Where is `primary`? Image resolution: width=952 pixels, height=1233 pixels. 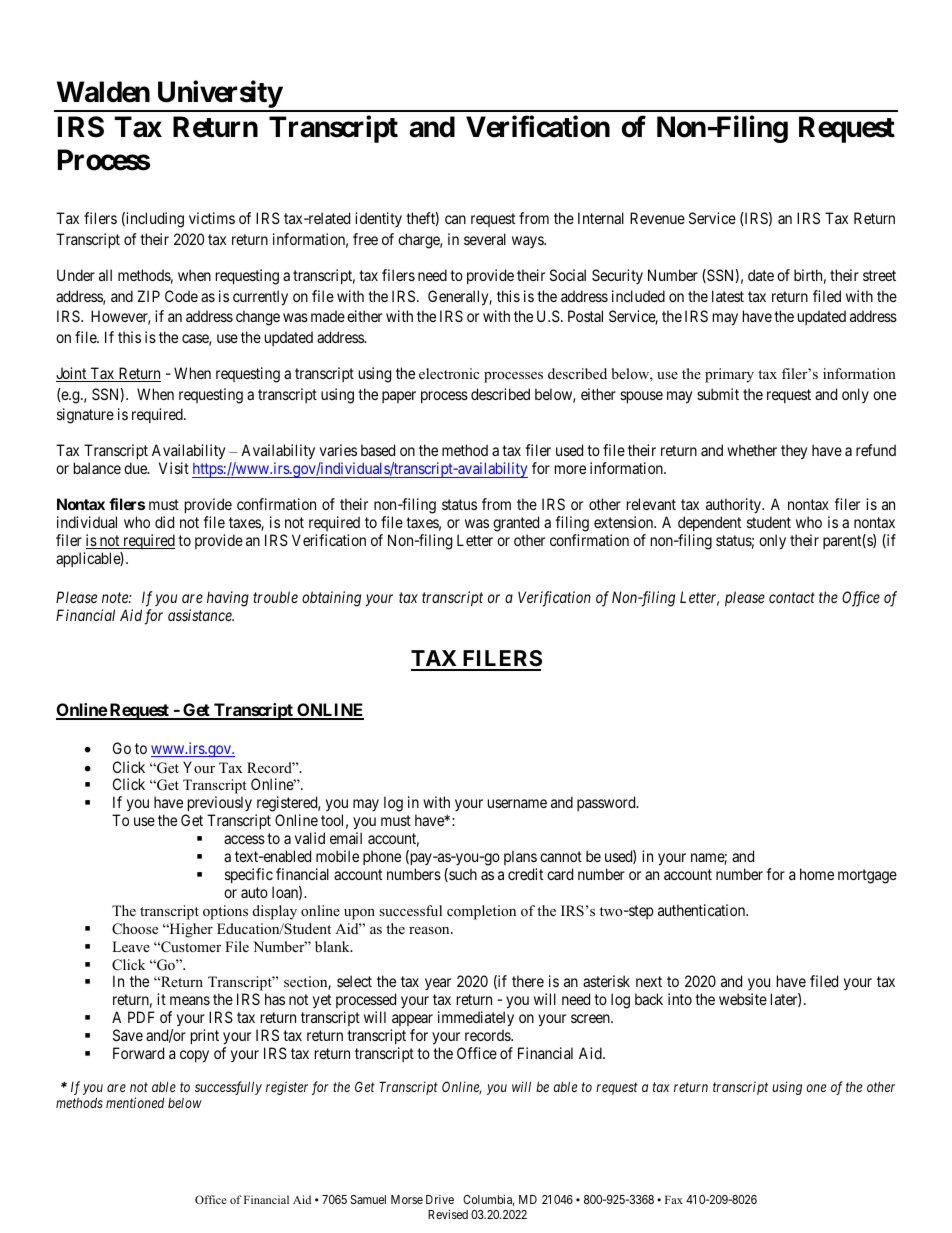
primary is located at coordinates (729, 375).
